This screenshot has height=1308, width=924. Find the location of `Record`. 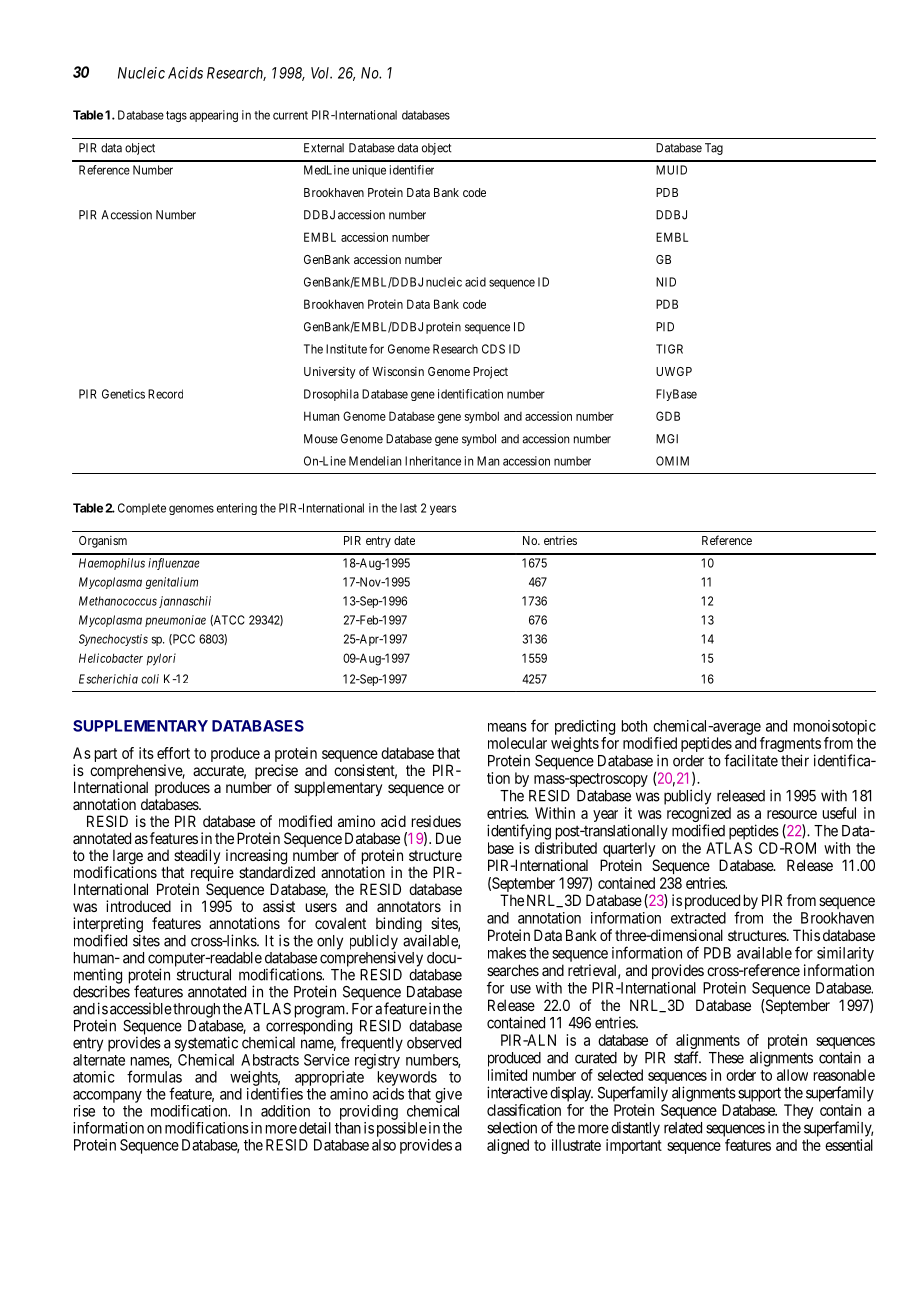

Record is located at coordinates (165, 394).
